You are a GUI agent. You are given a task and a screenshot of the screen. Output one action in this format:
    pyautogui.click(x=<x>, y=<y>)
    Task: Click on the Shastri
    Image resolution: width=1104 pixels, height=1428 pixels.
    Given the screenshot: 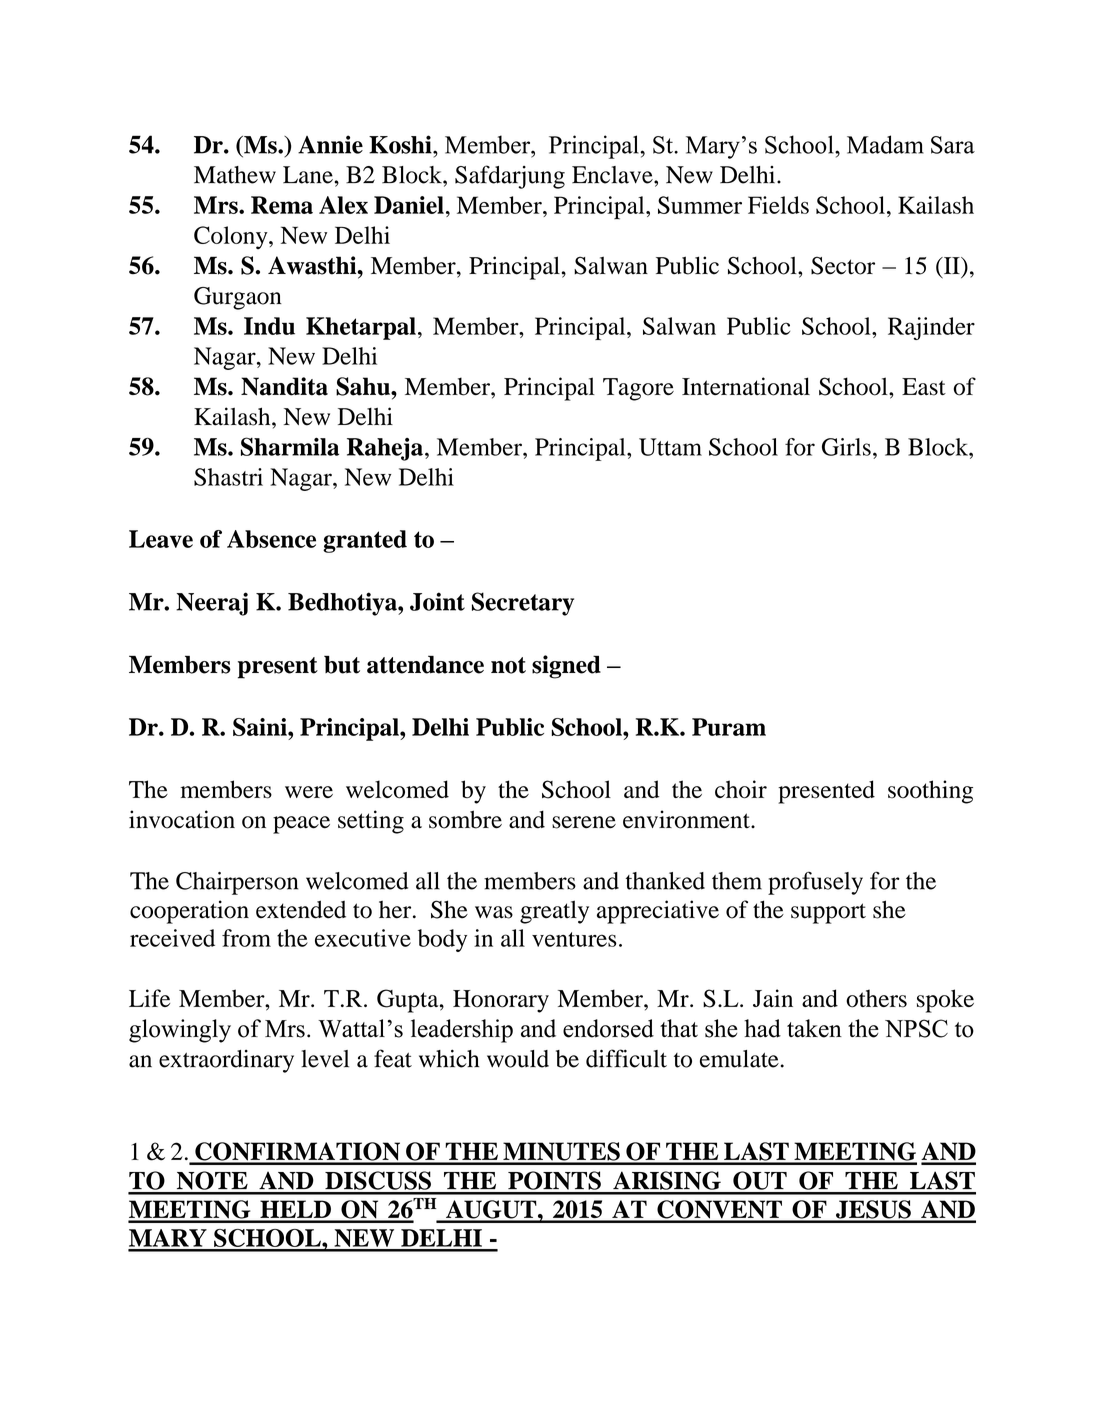 What is the action you would take?
    pyautogui.click(x=228, y=477)
